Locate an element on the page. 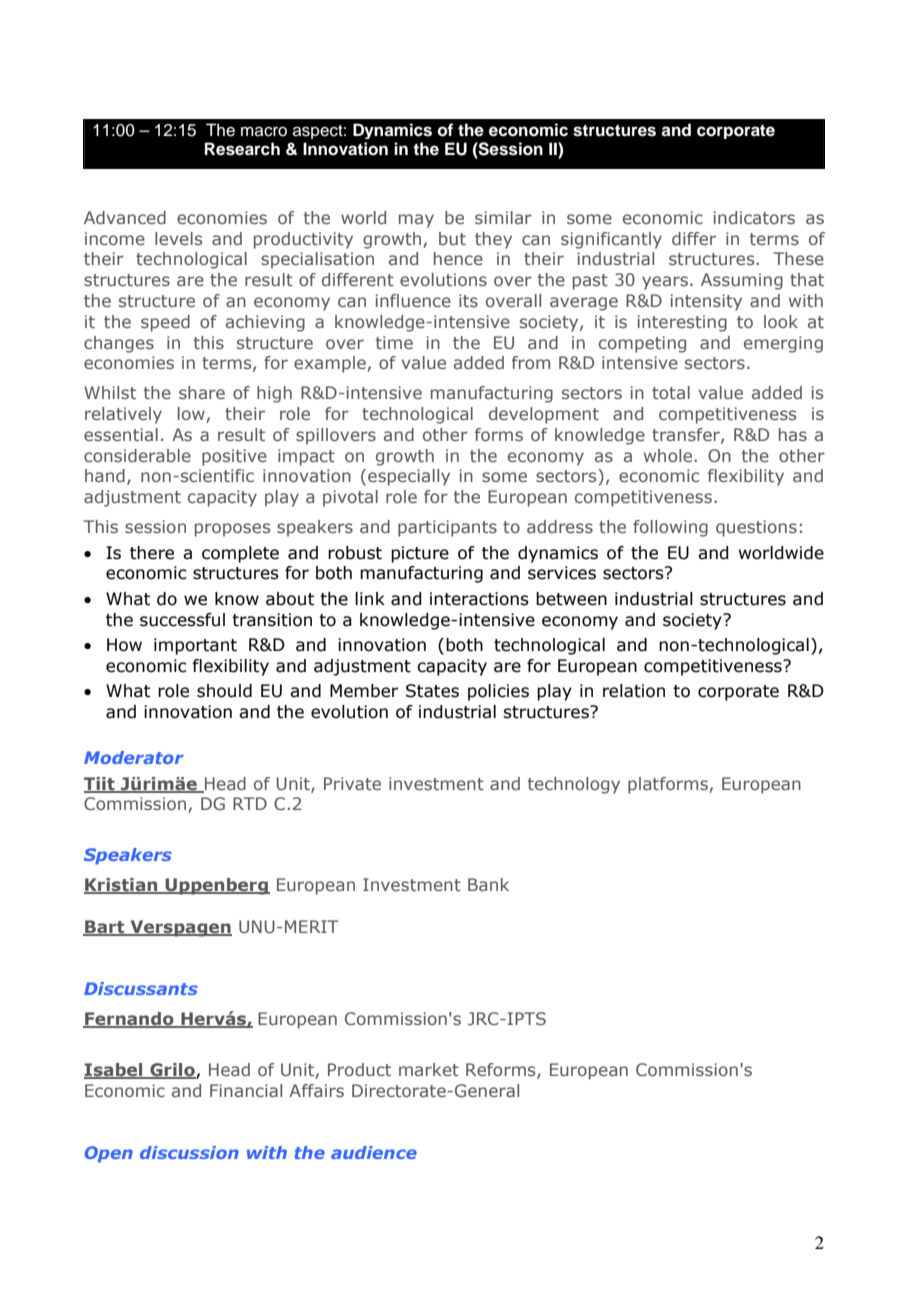  market is located at coordinates (429, 1069).
